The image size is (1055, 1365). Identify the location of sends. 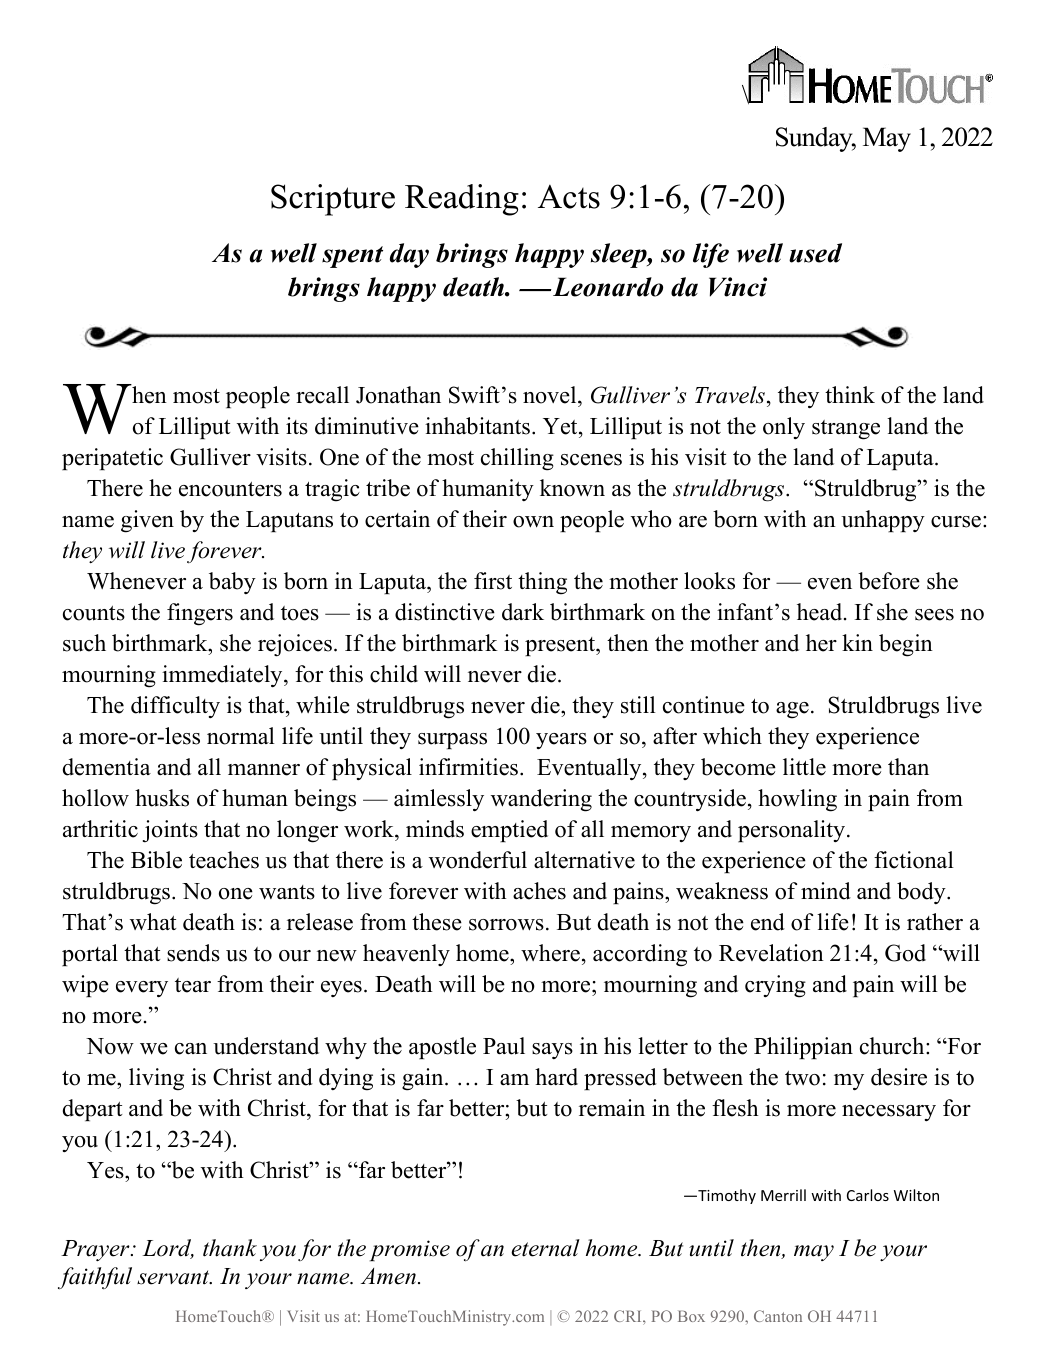
(193, 953).
